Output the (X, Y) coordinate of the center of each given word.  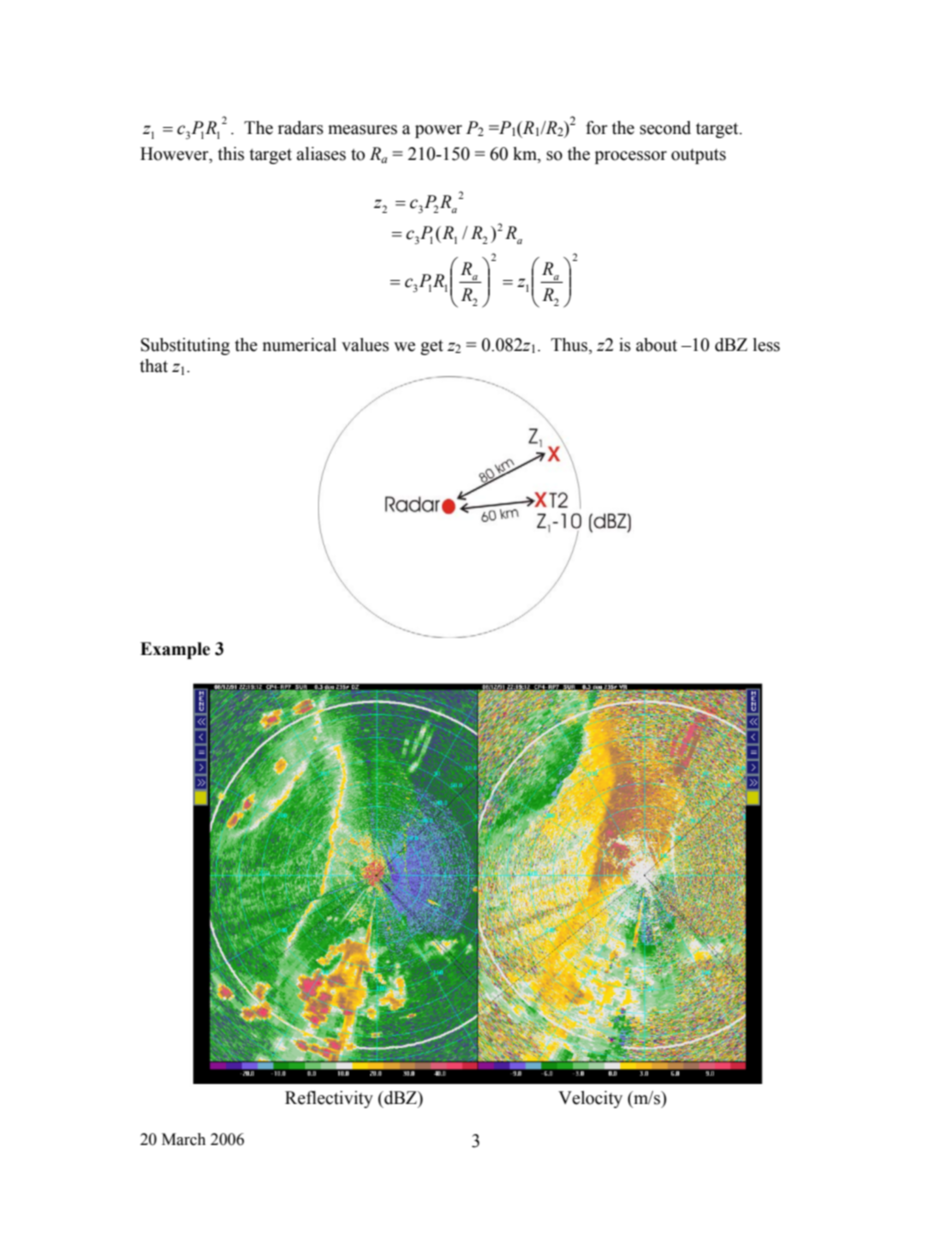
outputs (698, 156)
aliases (321, 154)
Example (175, 650)
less (766, 345)
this (231, 154)
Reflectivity (329, 1099)
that (154, 366)
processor (631, 157)
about (656, 345)
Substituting (185, 346)
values (365, 345)
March (184, 1139)
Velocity (590, 1099)
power (438, 131)
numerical (299, 345)
